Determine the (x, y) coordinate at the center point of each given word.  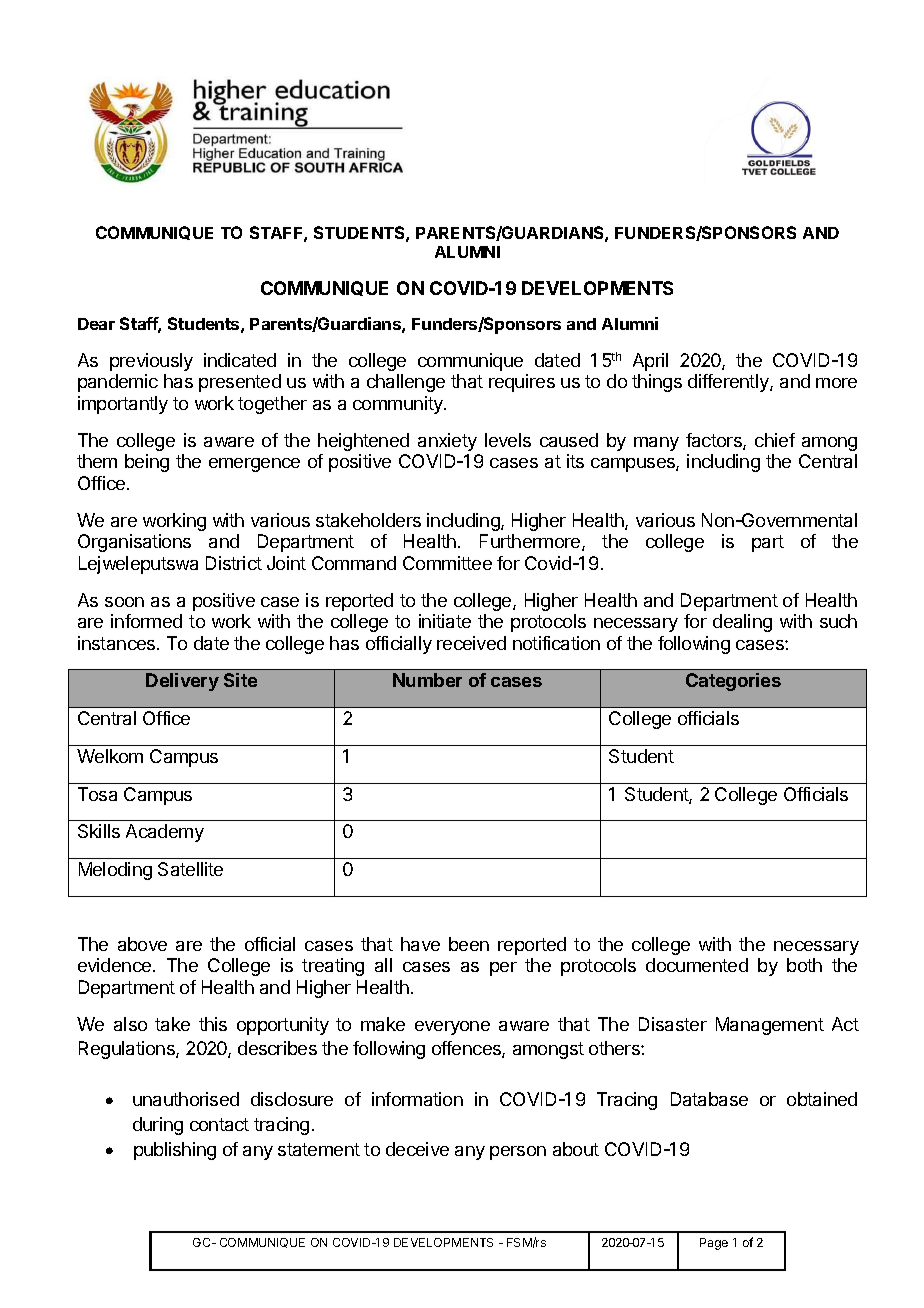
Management (770, 1026)
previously (151, 362)
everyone (452, 1028)
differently (729, 383)
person (518, 1153)
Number (427, 680)
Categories (733, 682)
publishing (175, 1151)
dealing (742, 623)
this (213, 1024)
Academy (165, 833)
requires (522, 383)
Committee (447, 563)
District (234, 563)
